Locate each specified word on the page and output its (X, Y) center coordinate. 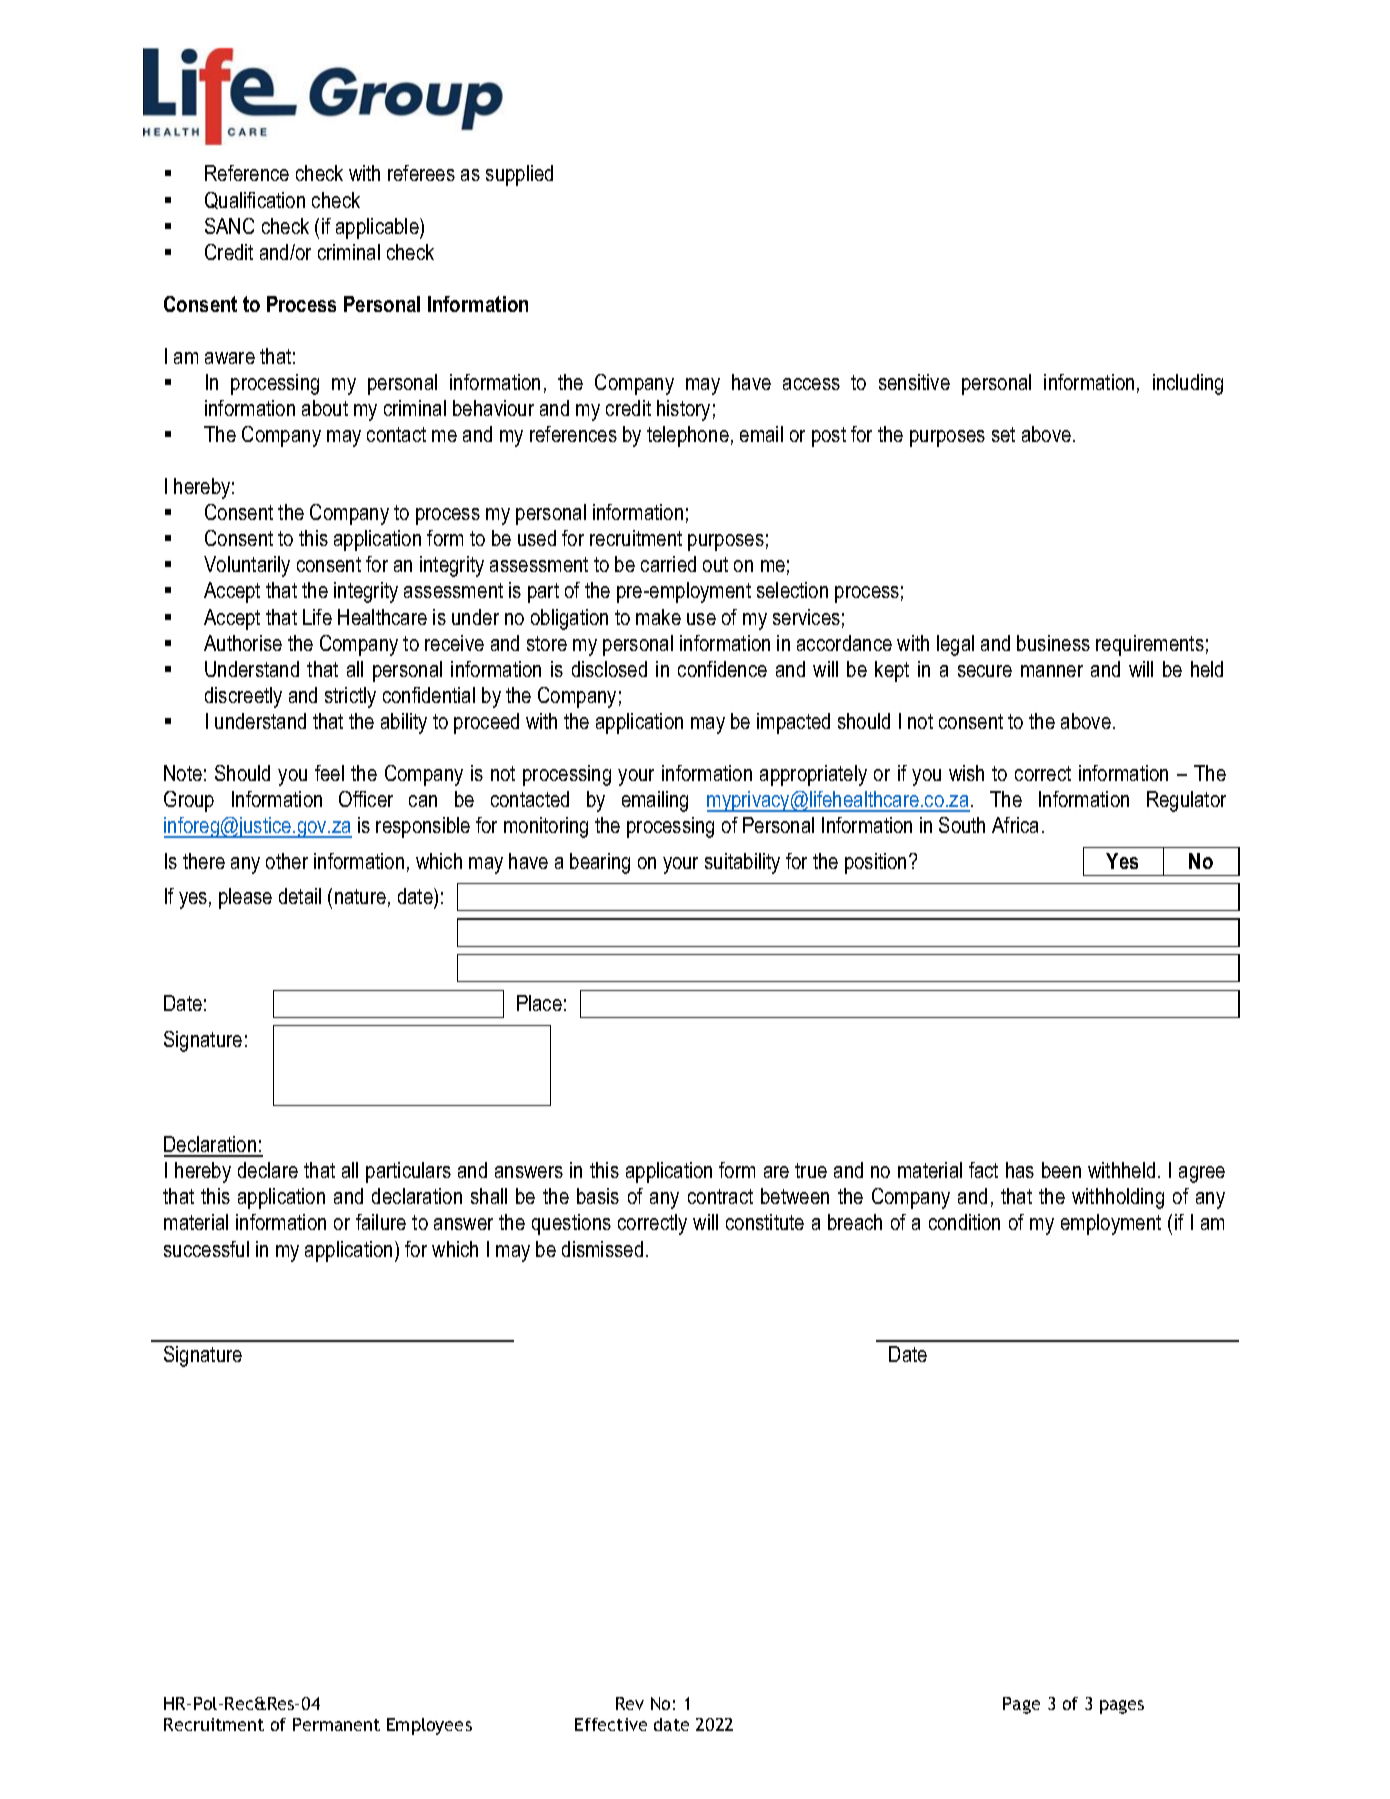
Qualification (255, 200)
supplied (519, 175)
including (1188, 384)
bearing (600, 863)
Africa (1015, 825)
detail (300, 896)
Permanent (336, 1724)
